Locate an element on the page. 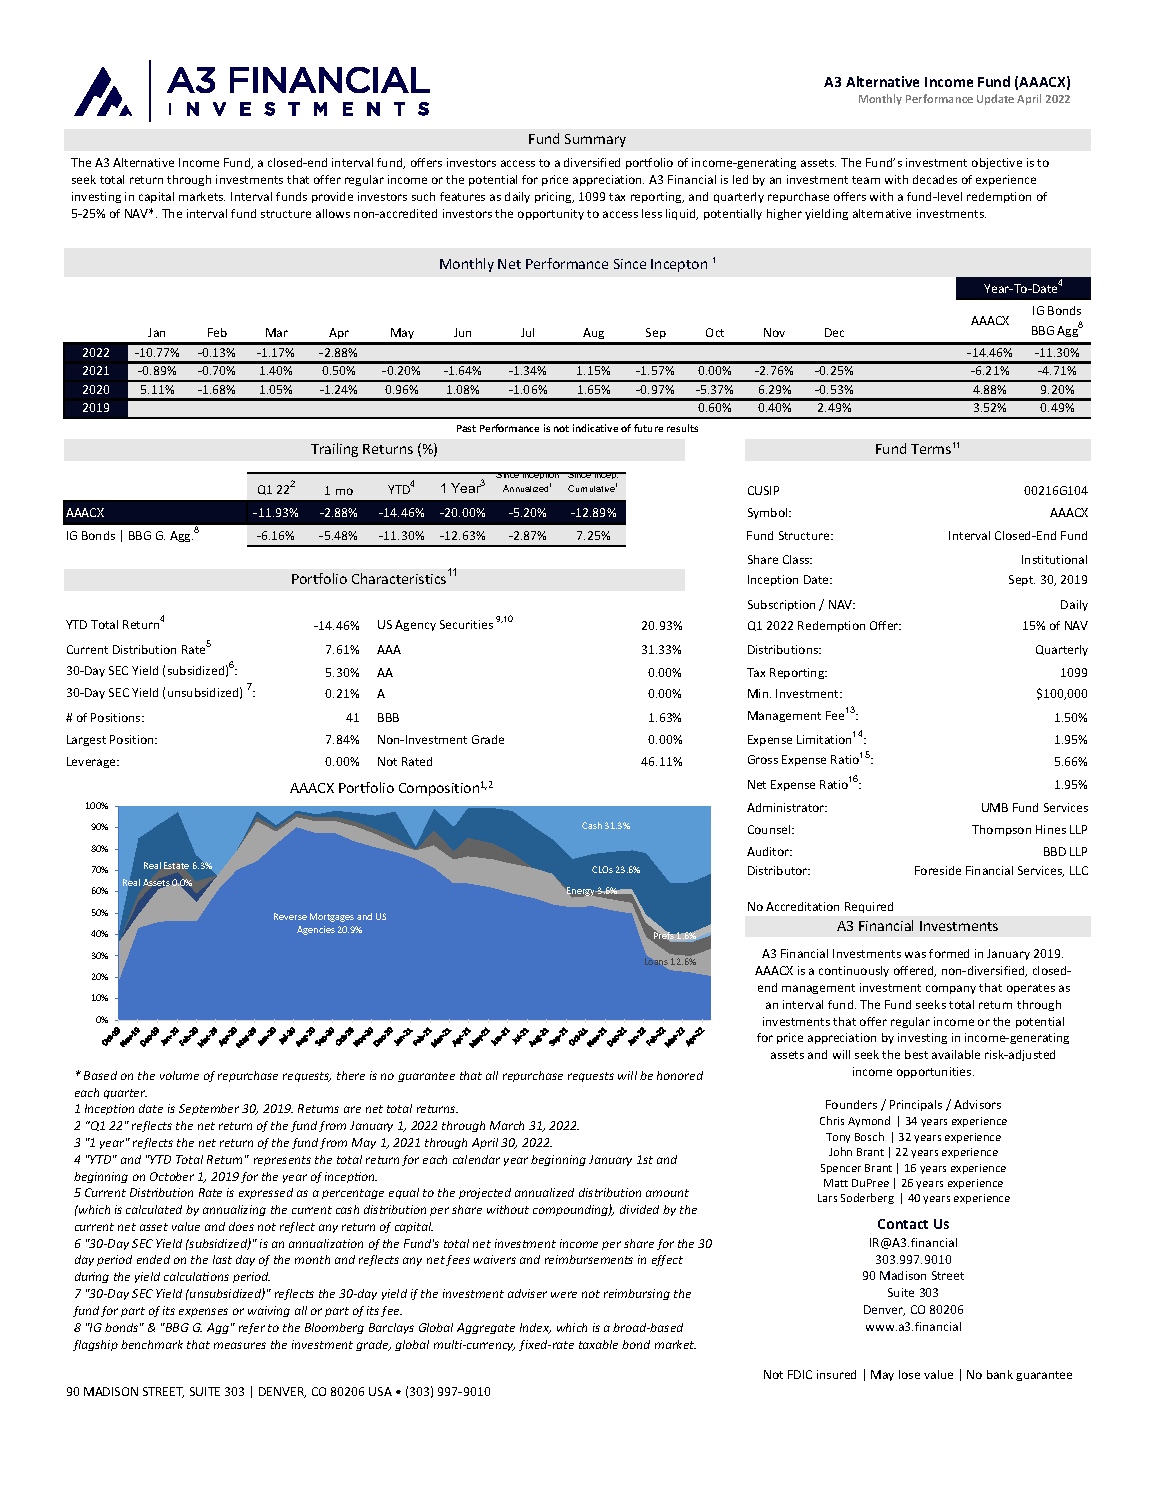  decades is located at coordinates (935, 179).
